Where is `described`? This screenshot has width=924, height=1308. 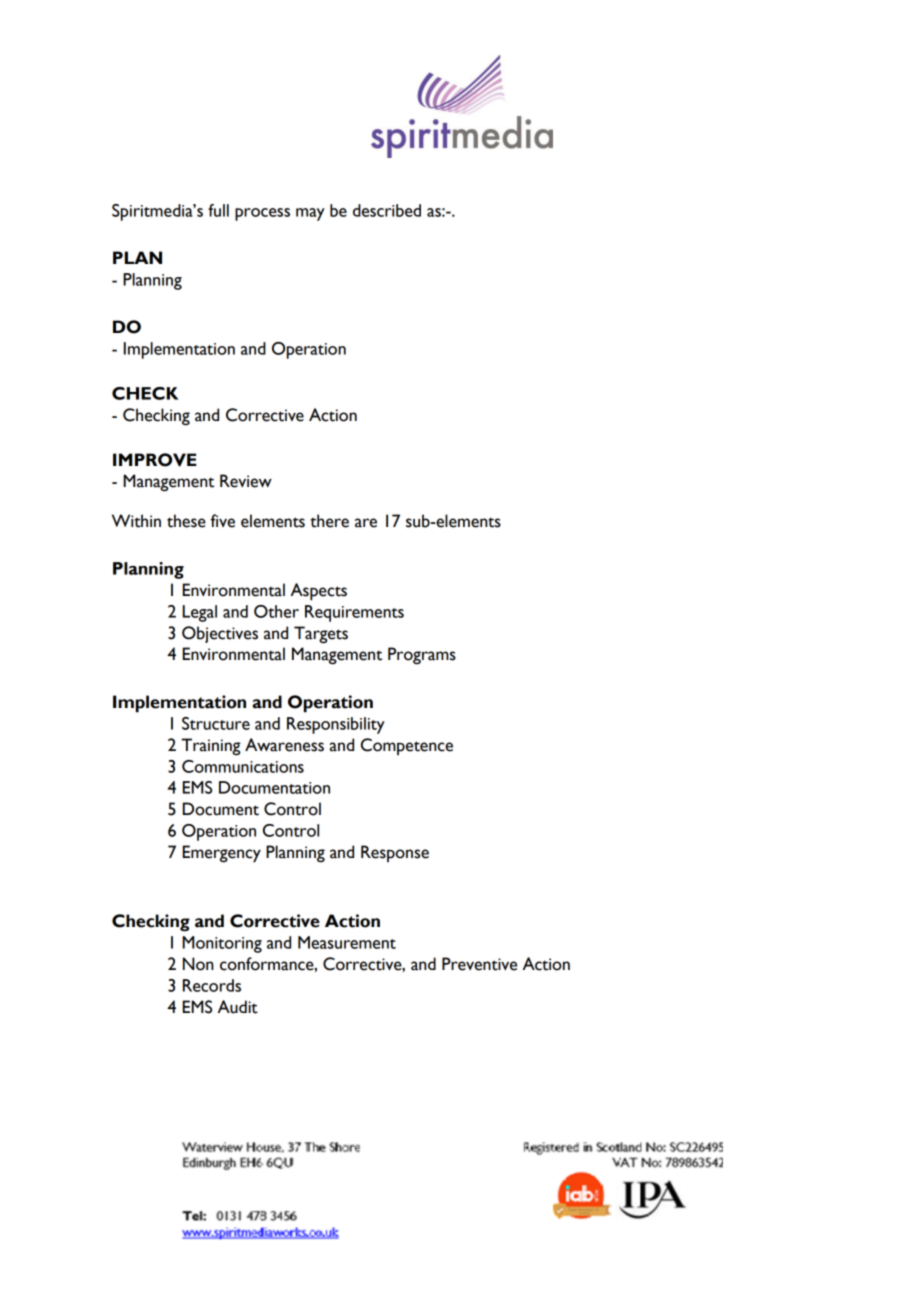
described is located at coordinates (387, 210).
